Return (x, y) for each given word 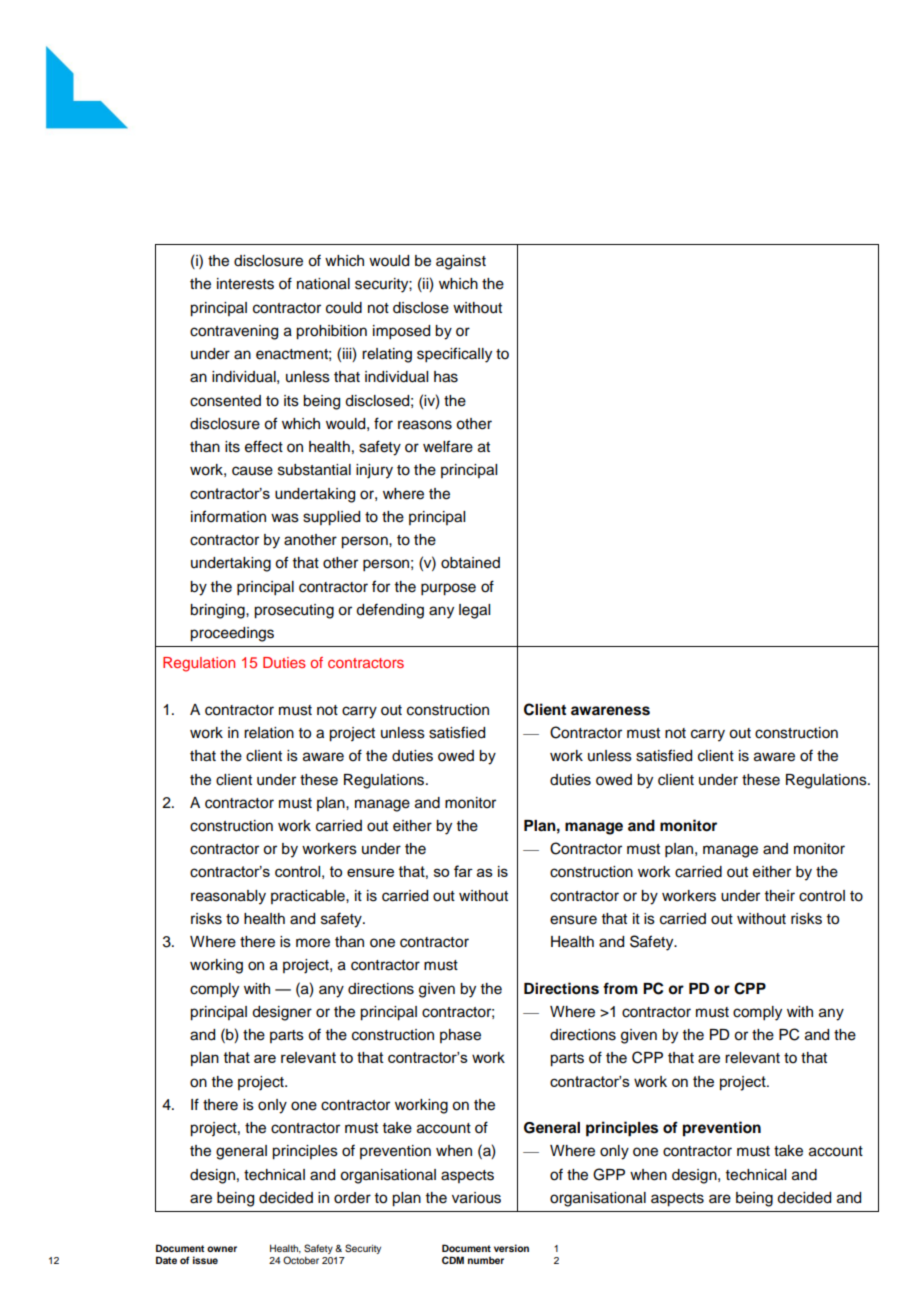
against (461, 262)
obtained (470, 563)
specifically (454, 355)
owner (222, 1249)
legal (474, 611)
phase (460, 1036)
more (313, 943)
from (620, 988)
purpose (448, 589)
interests (245, 284)
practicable (309, 897)
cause (252, 471)
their (780, 896)
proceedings (232, 634)
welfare (448, 446)
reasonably (228, 897)
